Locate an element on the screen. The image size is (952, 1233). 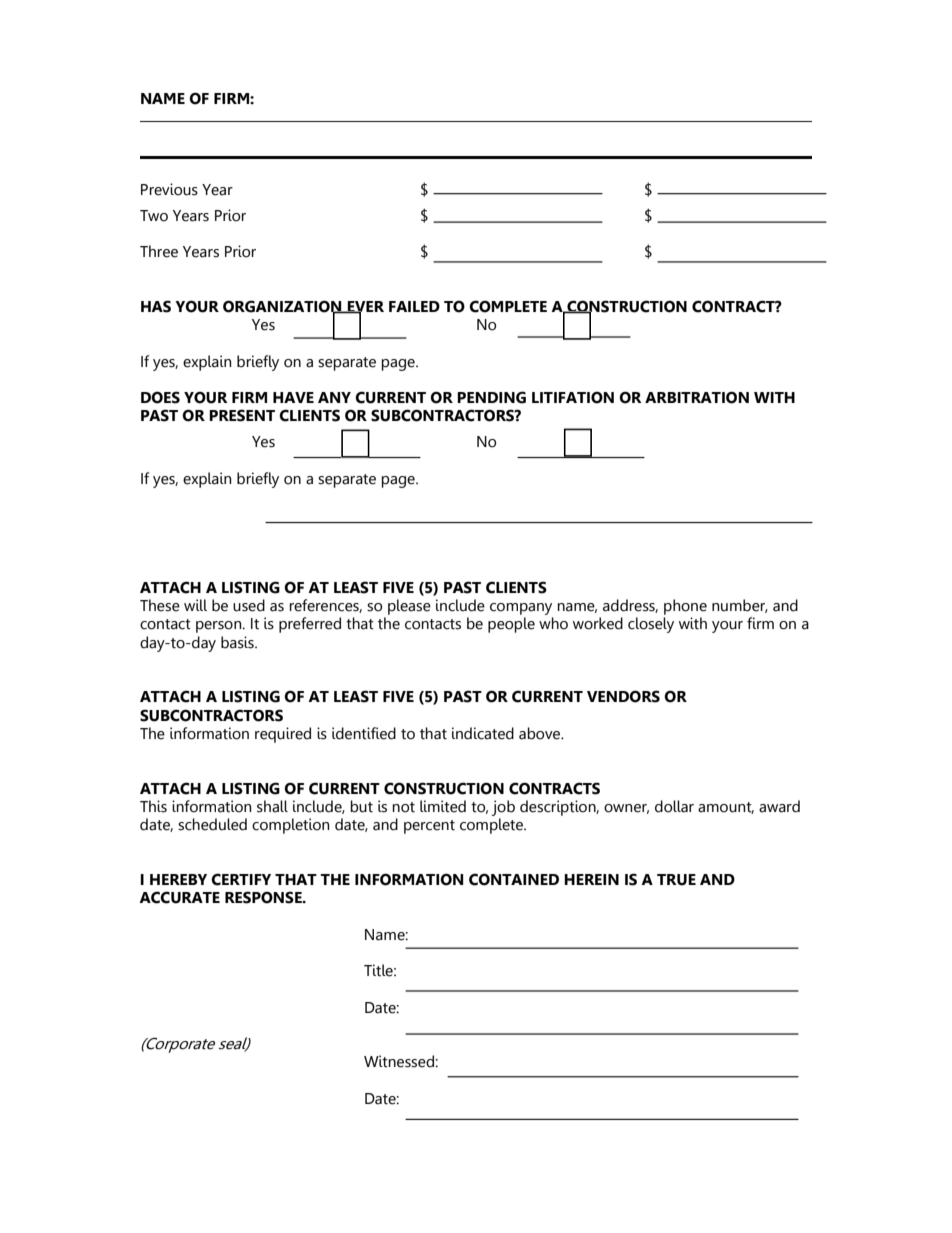
required is located at coordinates (283, 735).
